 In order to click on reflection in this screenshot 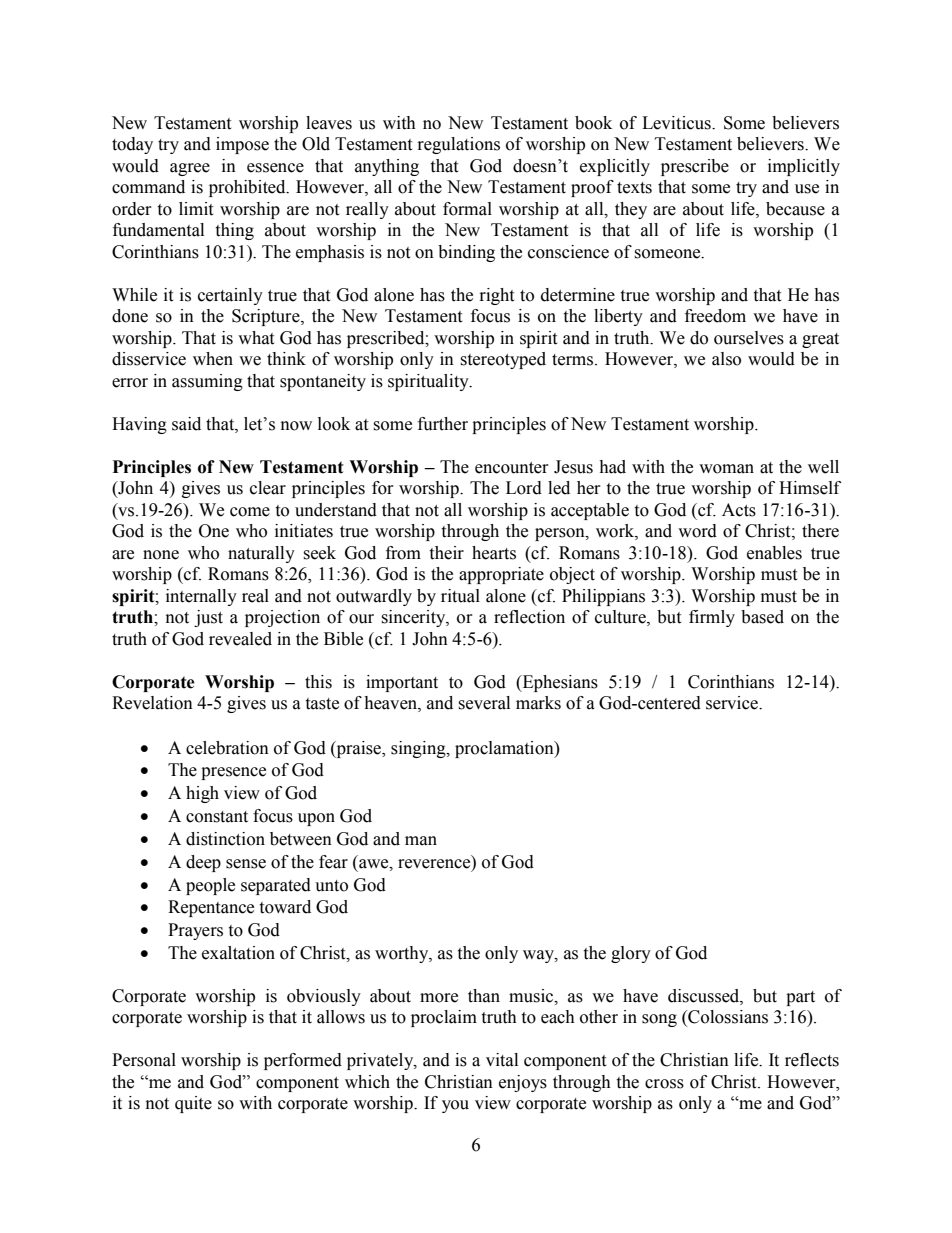, I will do `click(529, 617)`.
